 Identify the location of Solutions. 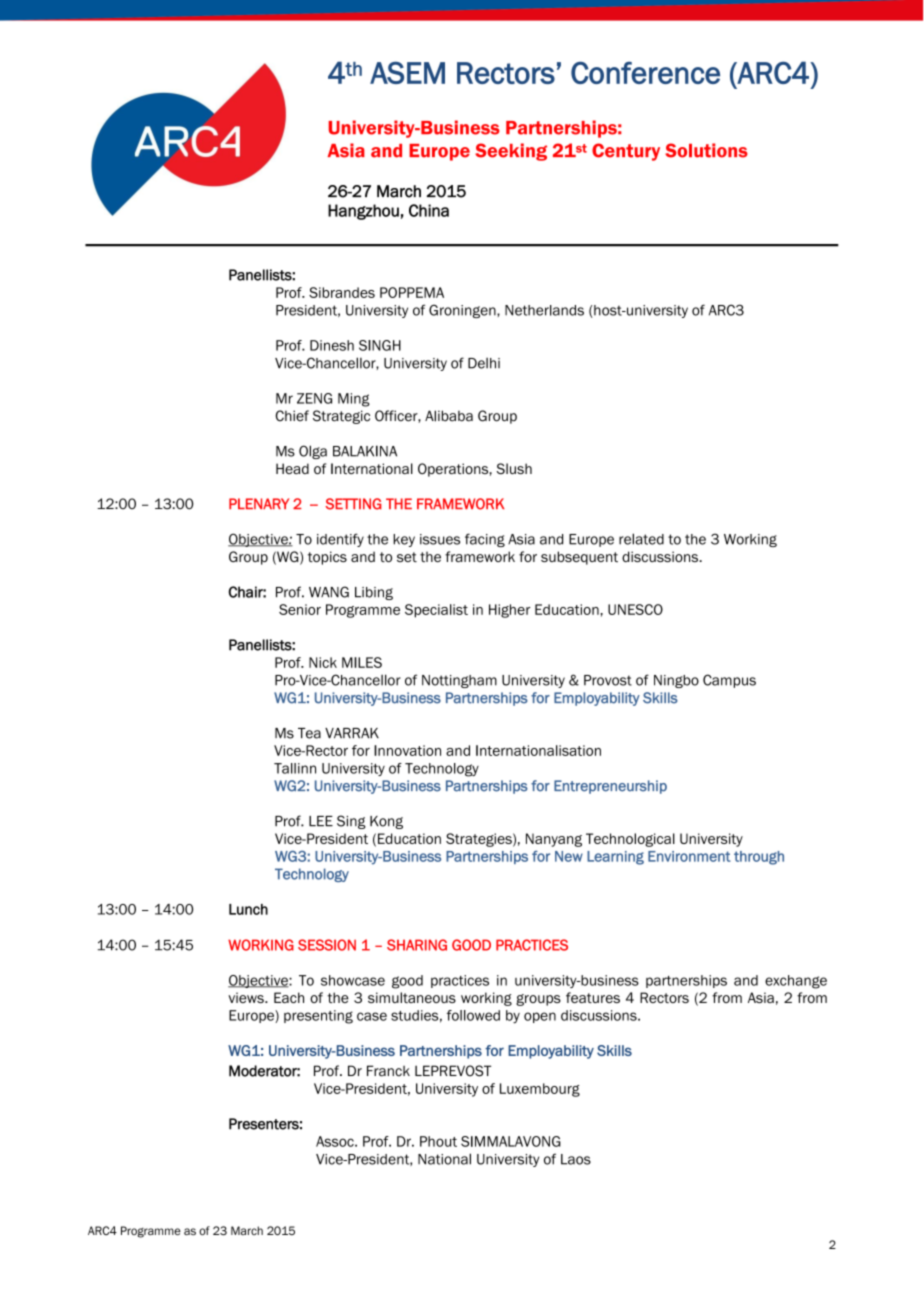
(706, 150).
